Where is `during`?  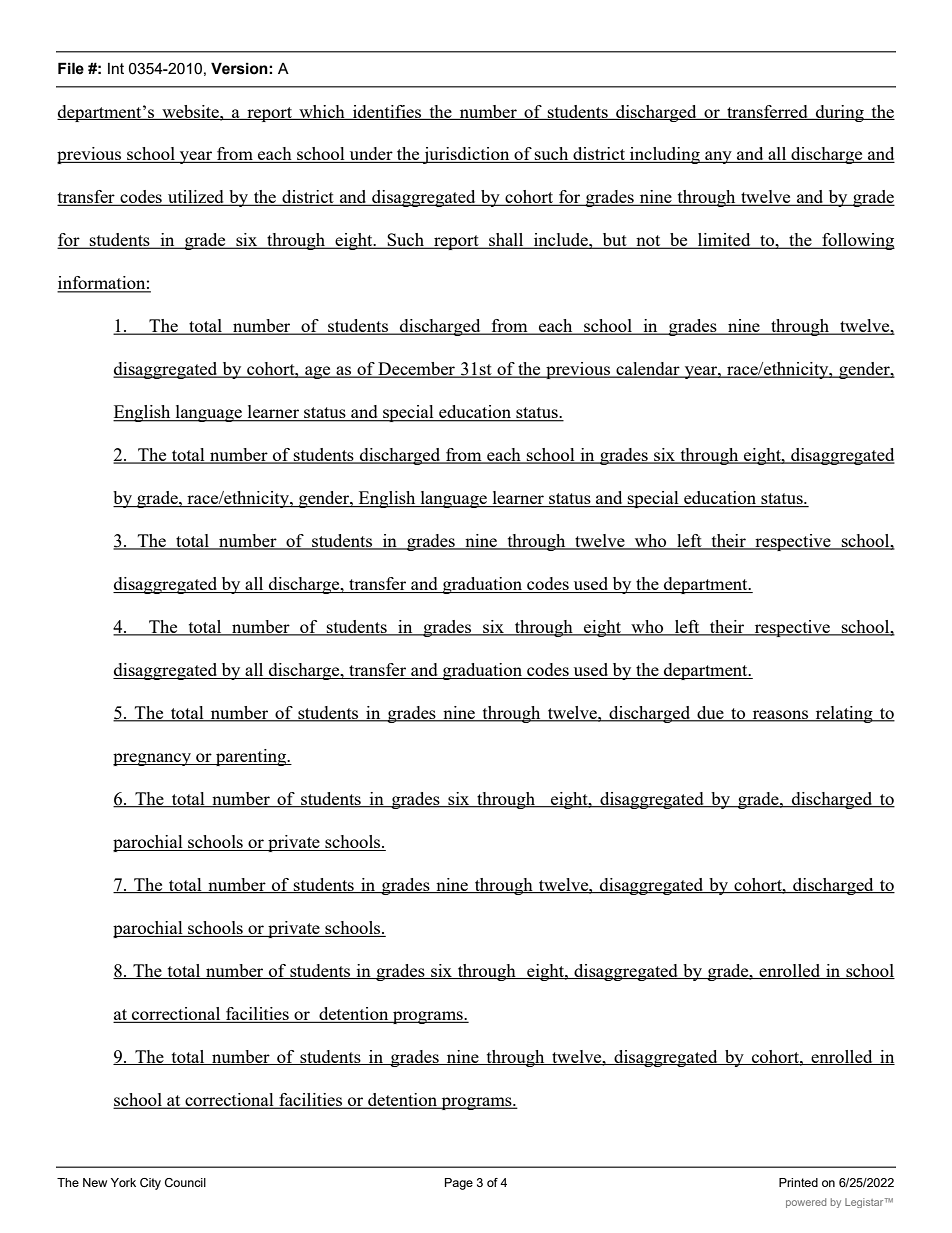 during is located at coordinates (840, 113).
